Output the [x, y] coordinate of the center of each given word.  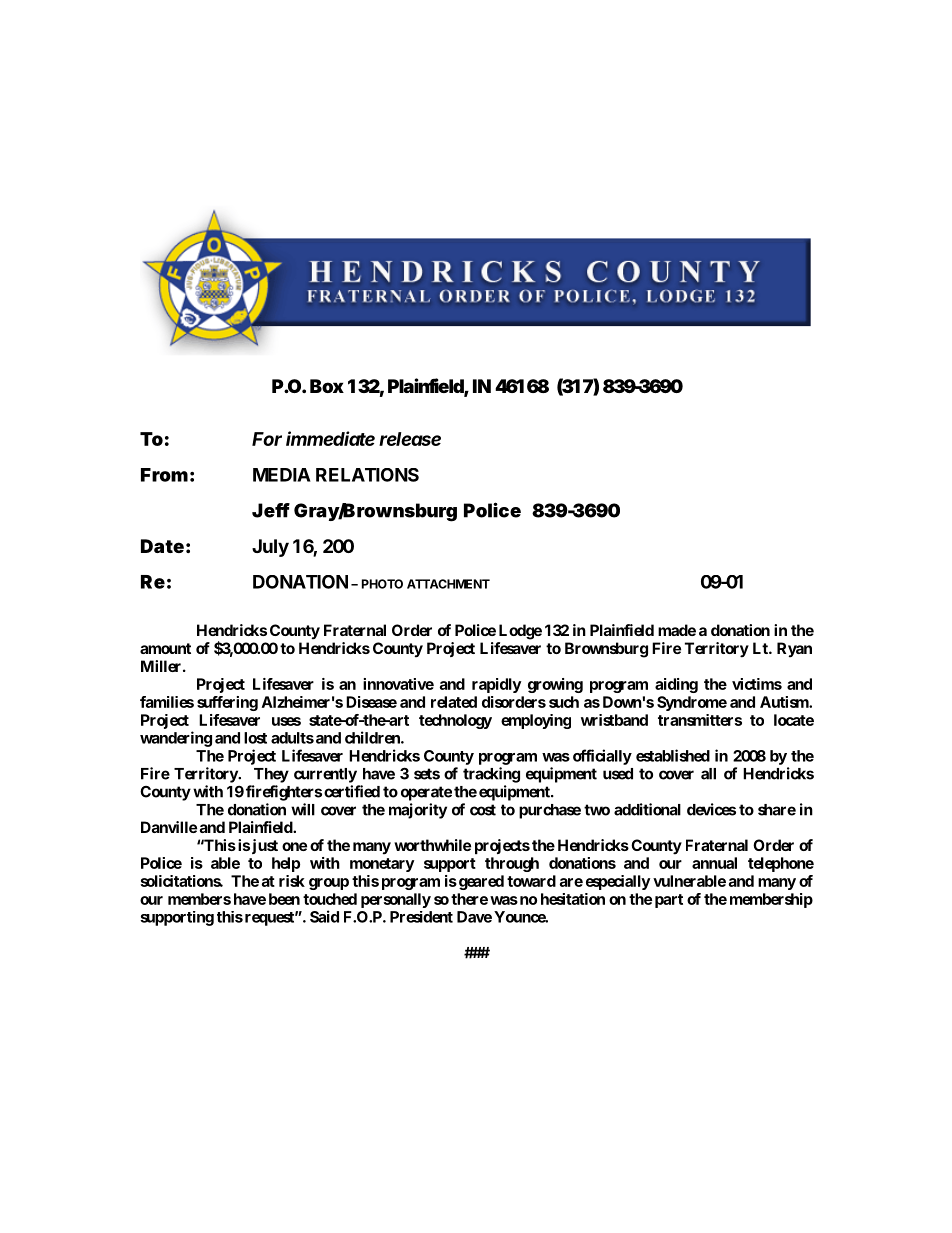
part [669, 901]
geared [481, 882]
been [284, 899]
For [267, 439]
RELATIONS [367, 475]
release [410, 439]
